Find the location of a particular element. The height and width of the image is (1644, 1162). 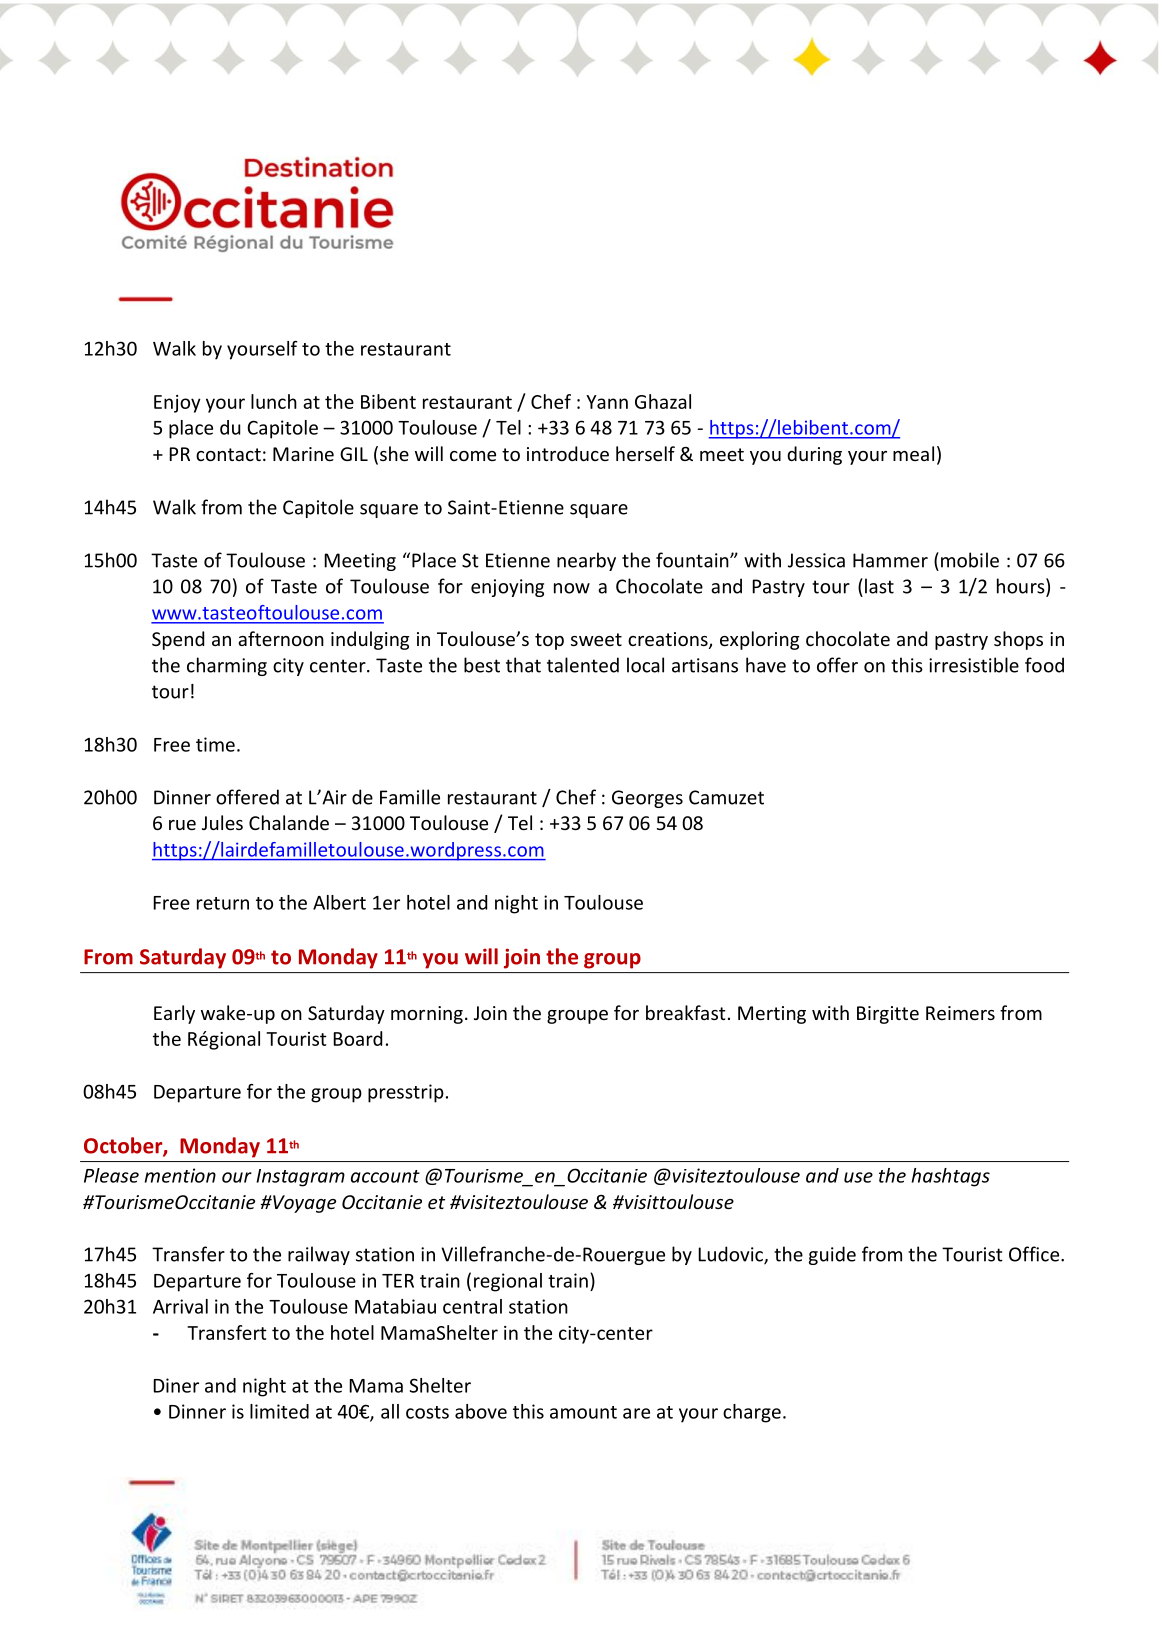

charge is located at coordinates (752, 1413).
